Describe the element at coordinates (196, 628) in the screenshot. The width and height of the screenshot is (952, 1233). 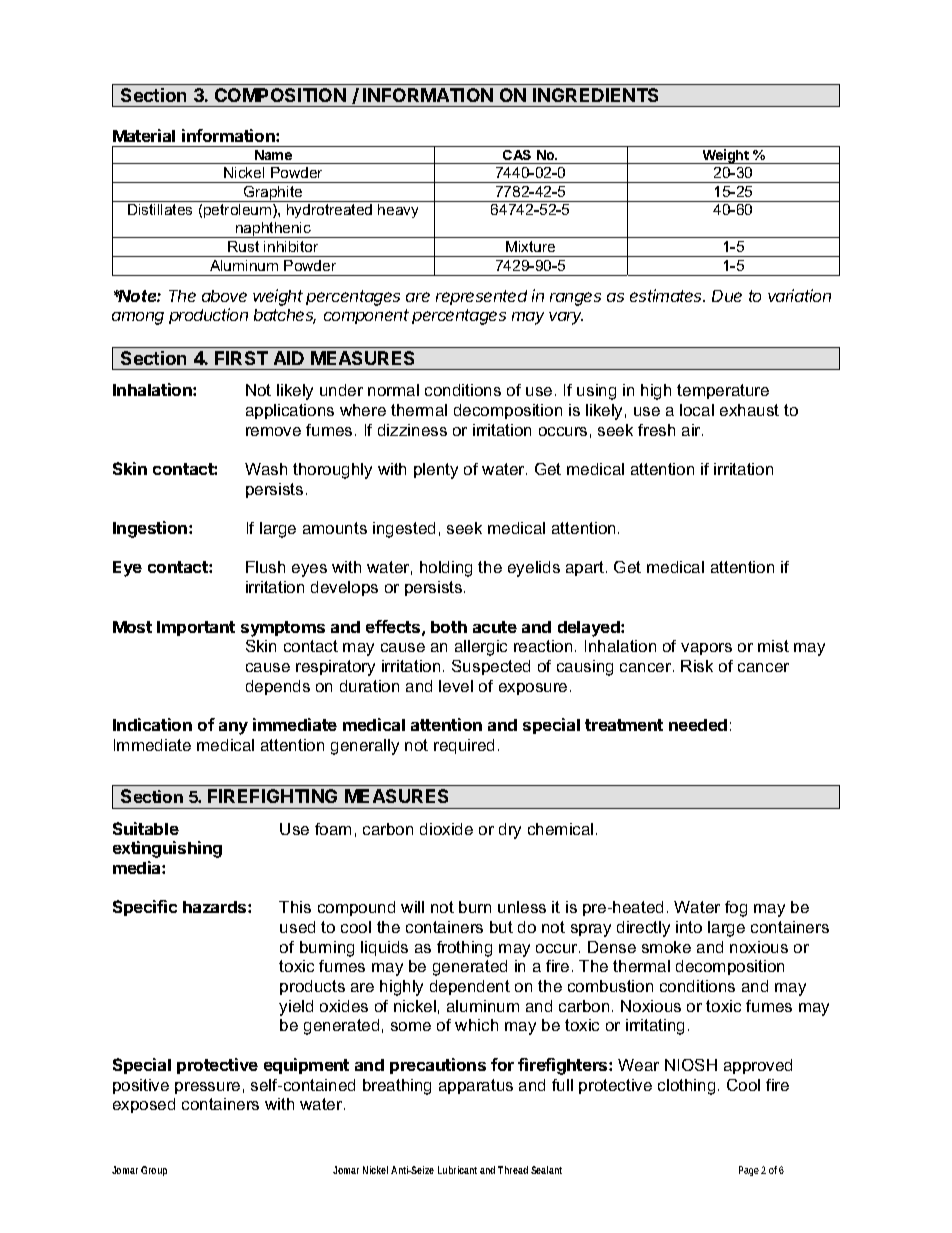
I see `Important` at that location.
